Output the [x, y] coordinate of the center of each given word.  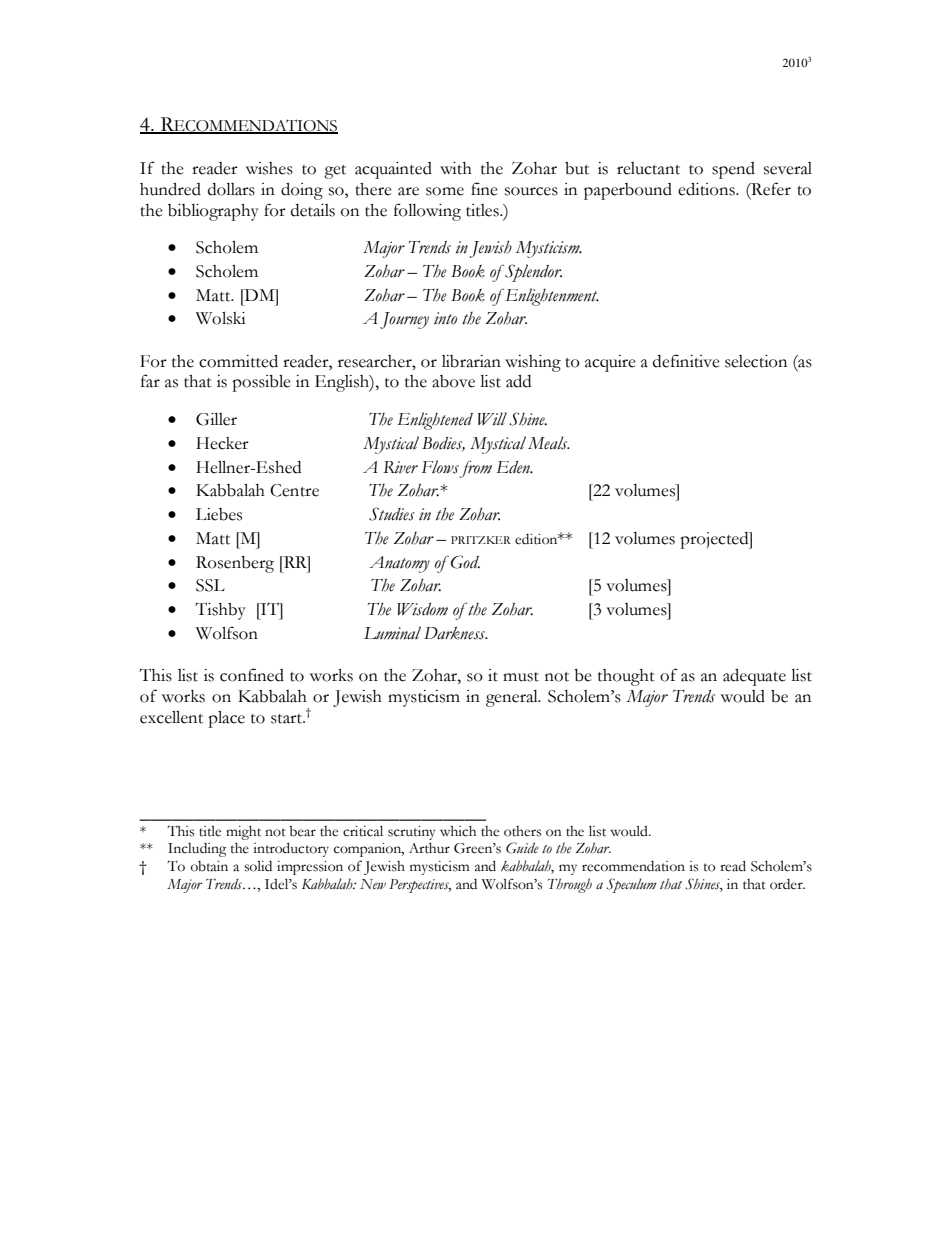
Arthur [429, 848]
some [445, 191]
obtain [209, 866]
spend [733, 170]
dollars [231, 189]
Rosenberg [235, 564]
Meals [549, 443]
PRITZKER [481, 540]
